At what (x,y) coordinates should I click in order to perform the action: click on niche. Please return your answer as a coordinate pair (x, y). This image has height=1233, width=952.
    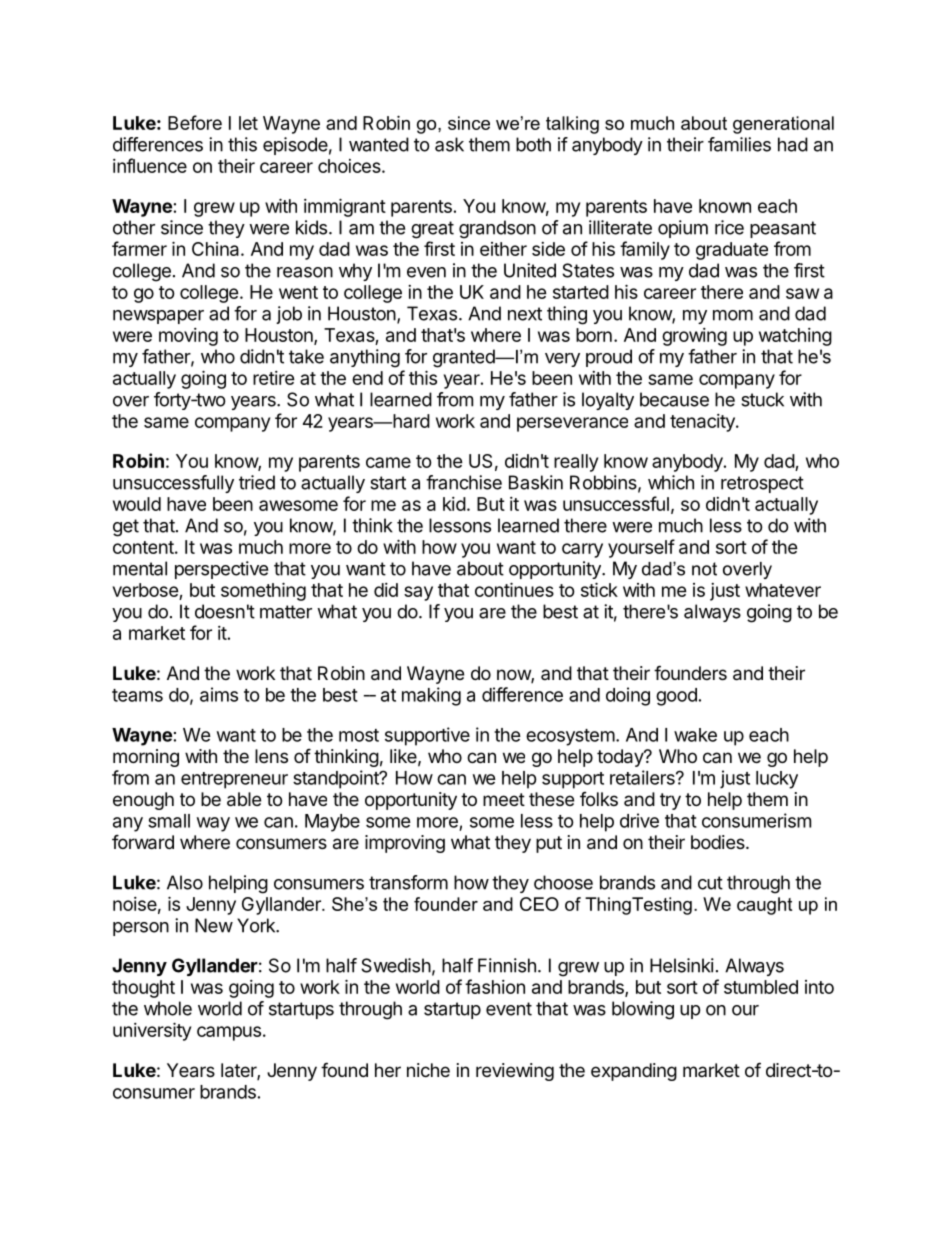
    Looking at the image, I should click on (428, 1070).
